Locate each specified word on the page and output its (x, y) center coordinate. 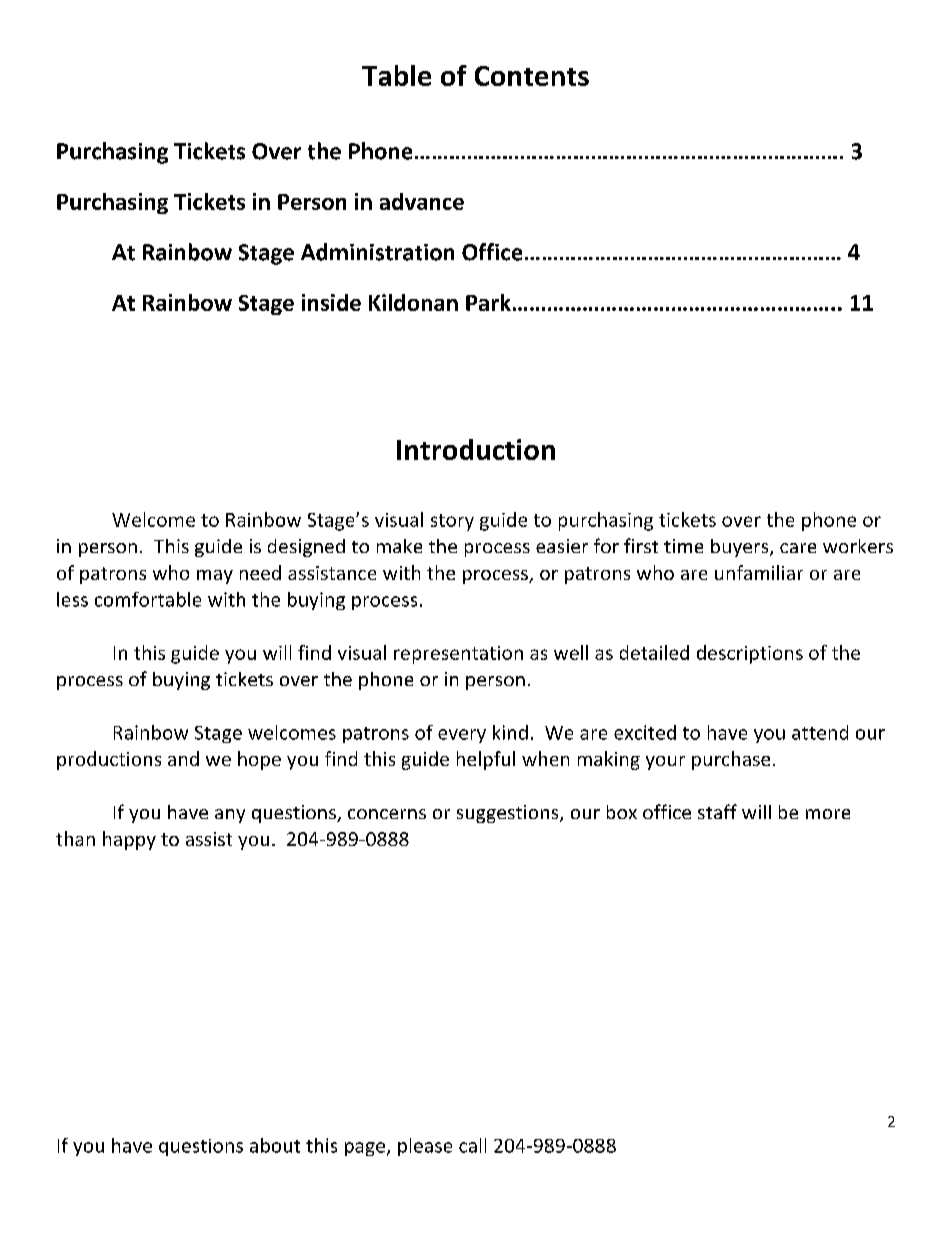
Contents (532, 76)
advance (422, 201)
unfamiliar (759, 572)
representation (458, 655)
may (215, 577)
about (275, 1145)
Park (488, 302)
